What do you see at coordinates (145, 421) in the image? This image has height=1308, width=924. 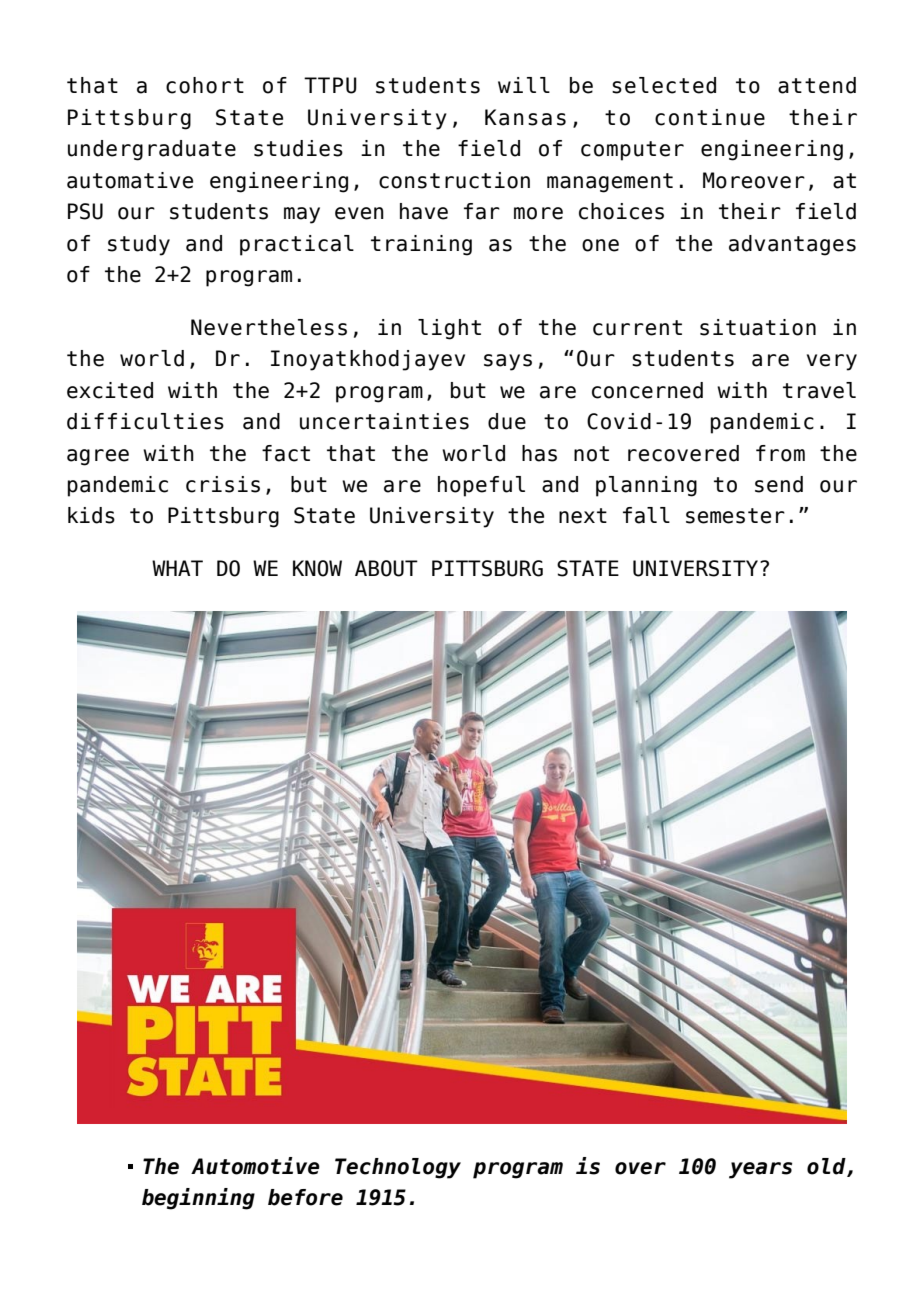 I see `difficulties` at bounding box center [145, 421].
